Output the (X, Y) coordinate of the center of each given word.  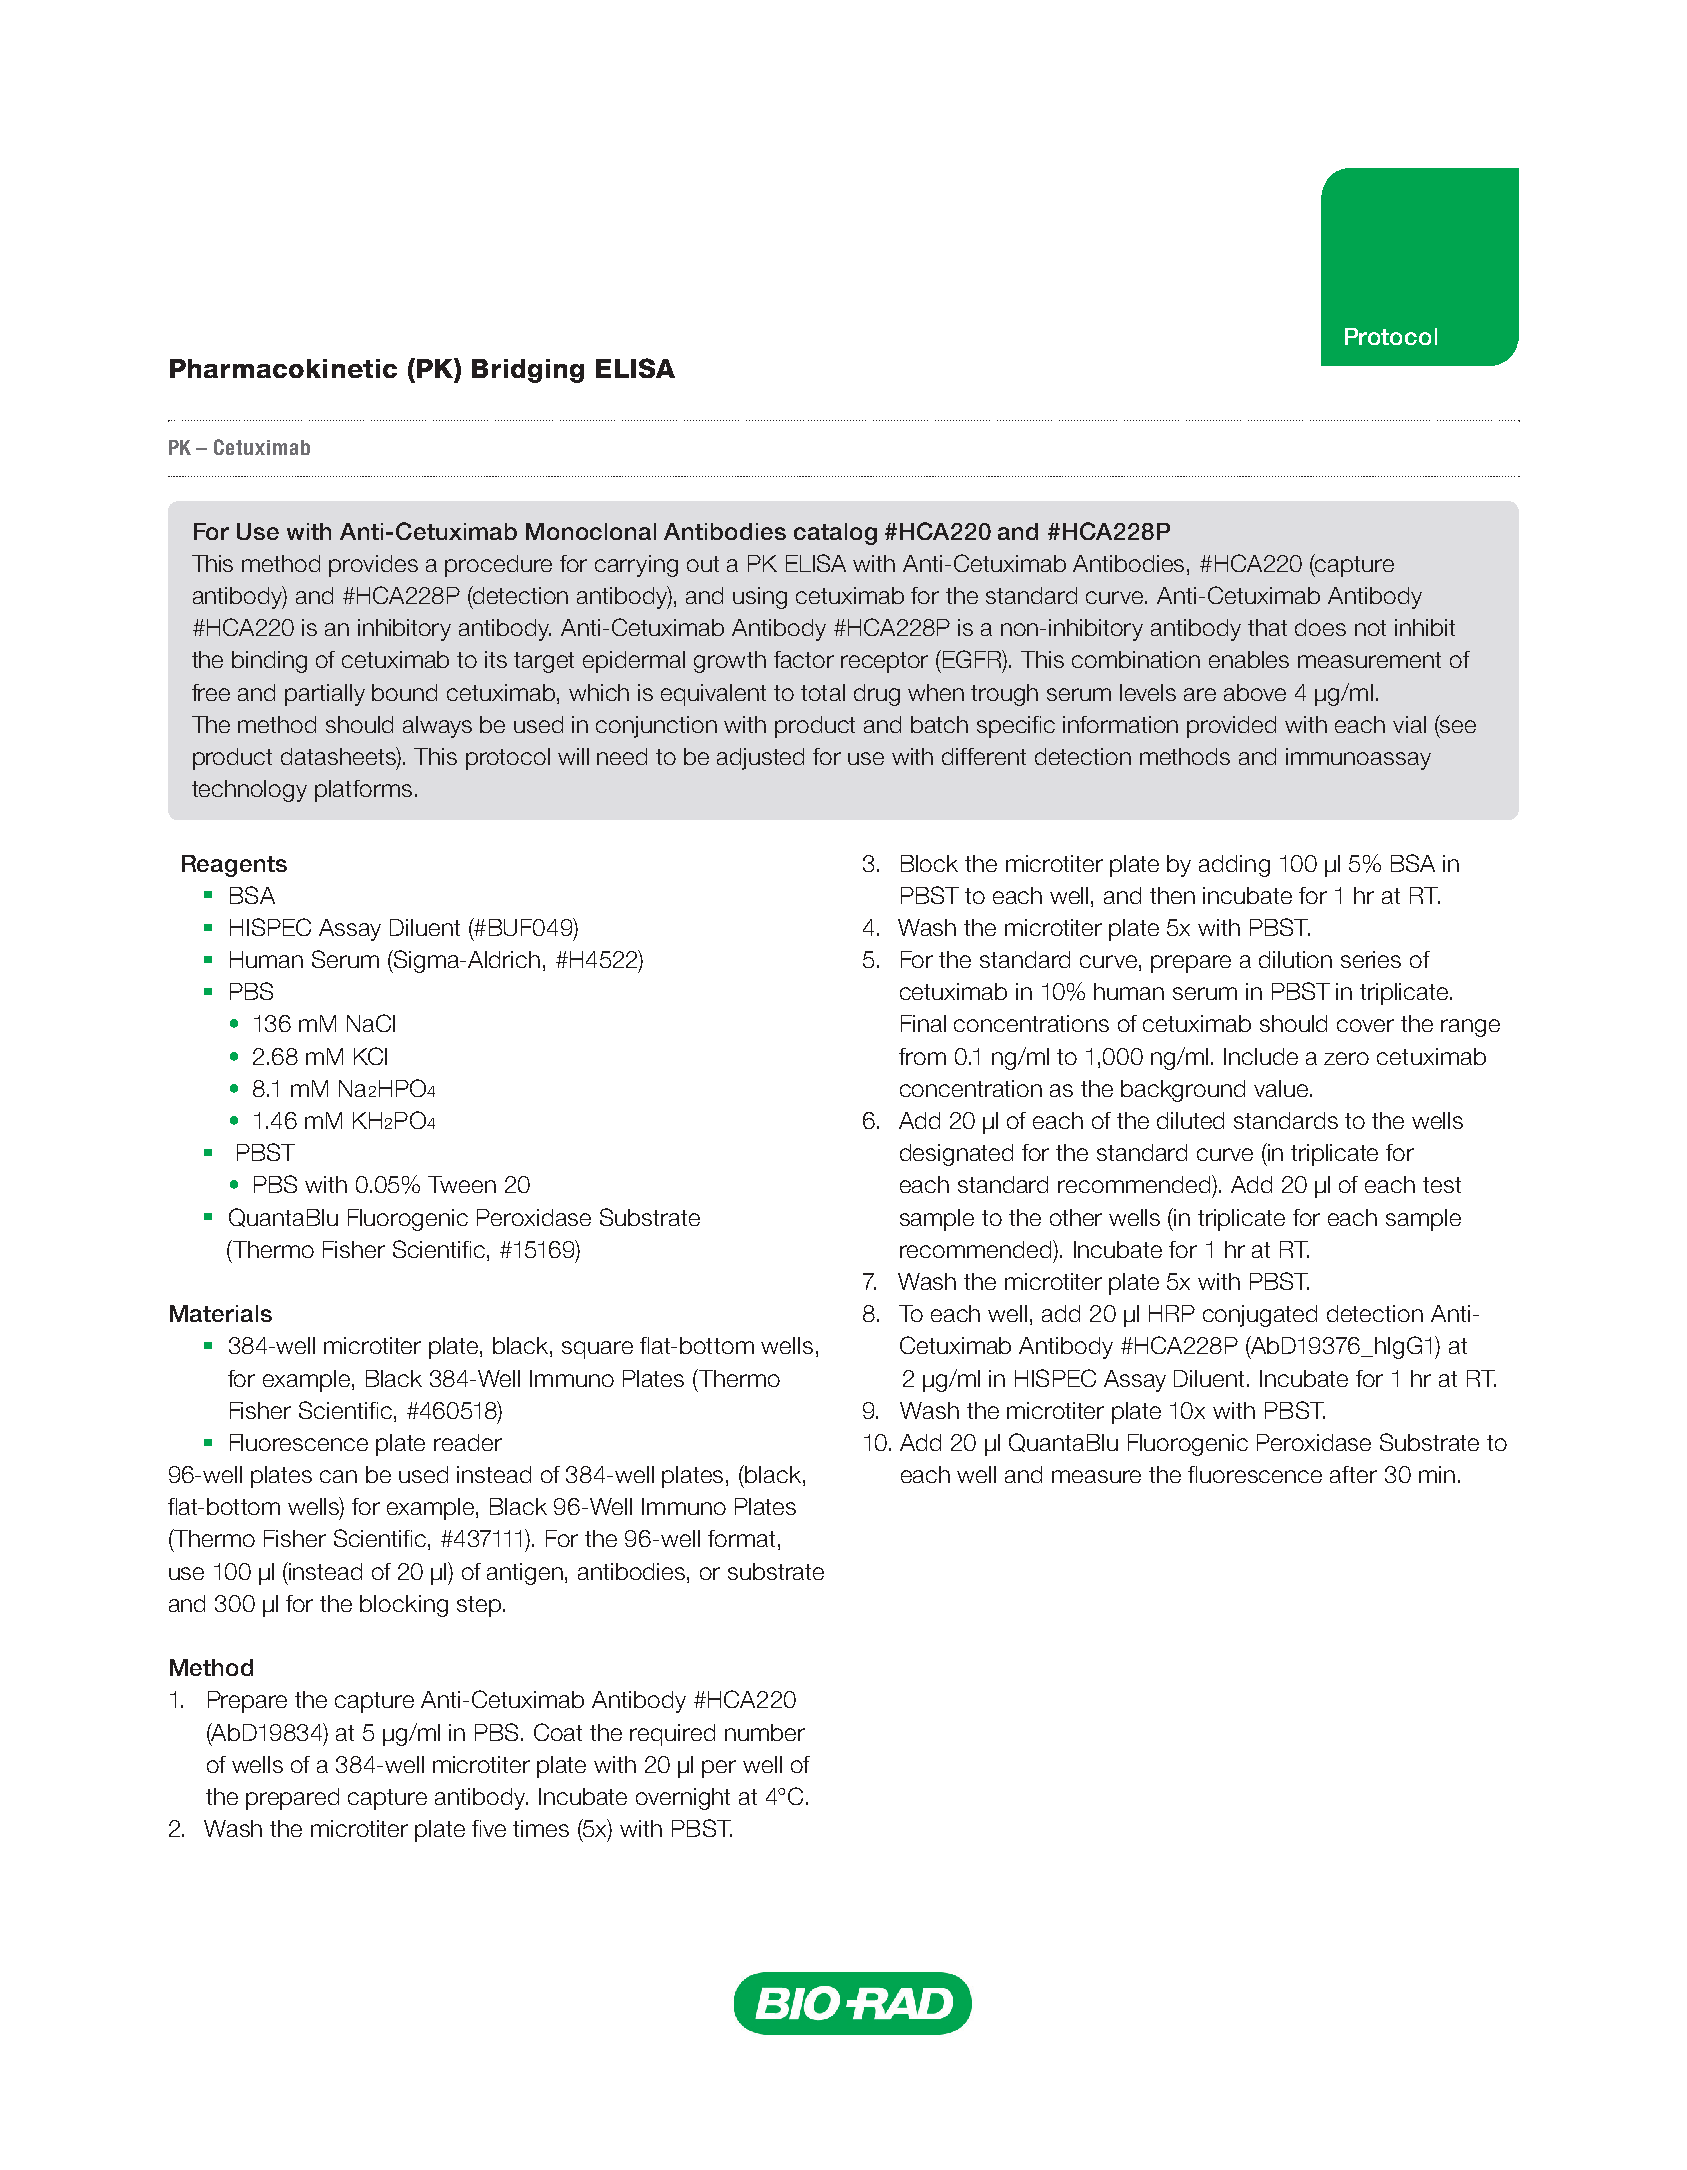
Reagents (234, 866)
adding (1234, 866)
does (1320, 627)
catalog (835, 534)
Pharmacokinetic (283, 368)
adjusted (760, 759)
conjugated (1260, 1316)
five (489, 1828)
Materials (221, 1313)
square (597, 1350)
